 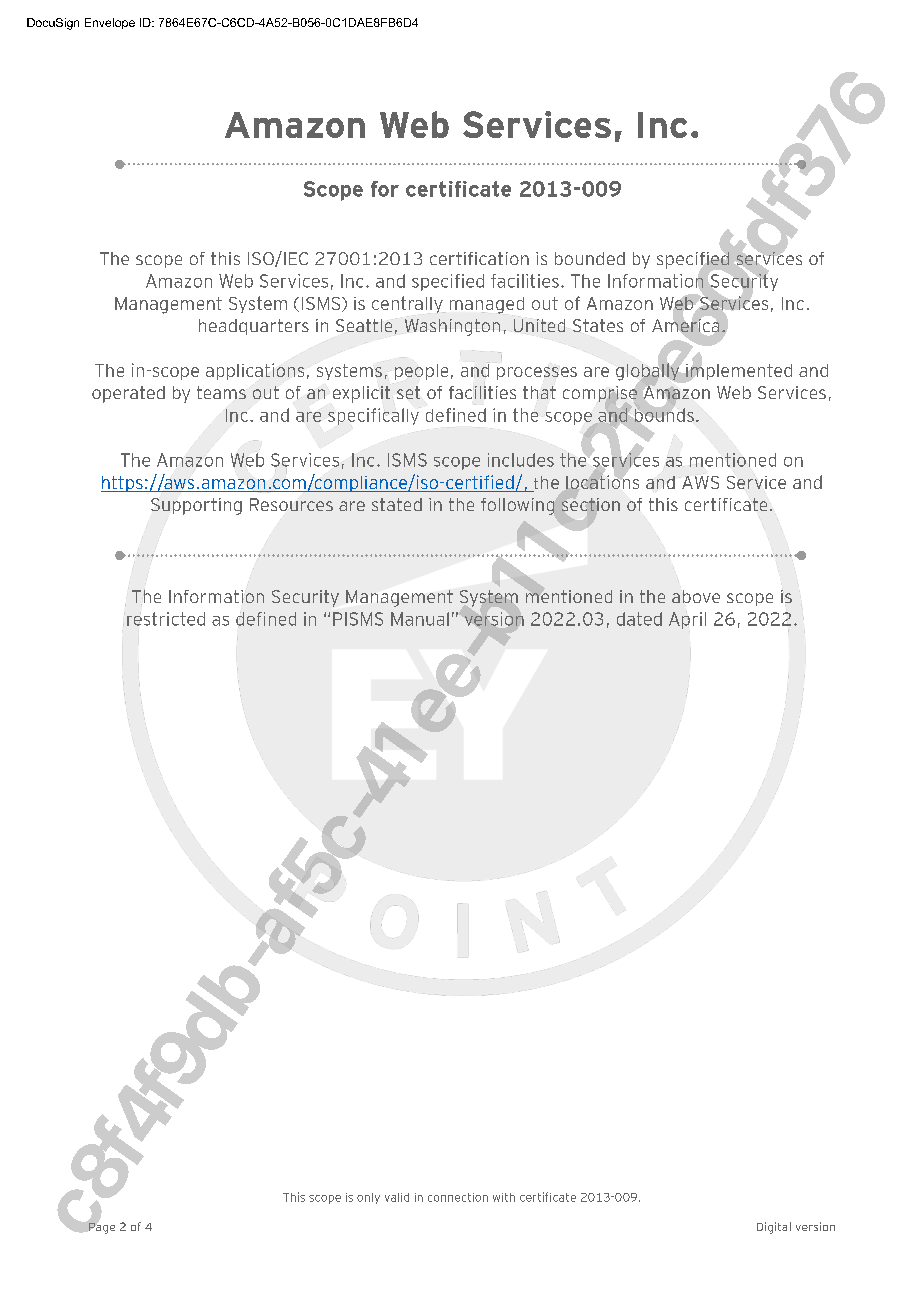 What do you see at coordinates (487, 305) in the screenshot?
I see `managed` at bounding box center [487, 305].
